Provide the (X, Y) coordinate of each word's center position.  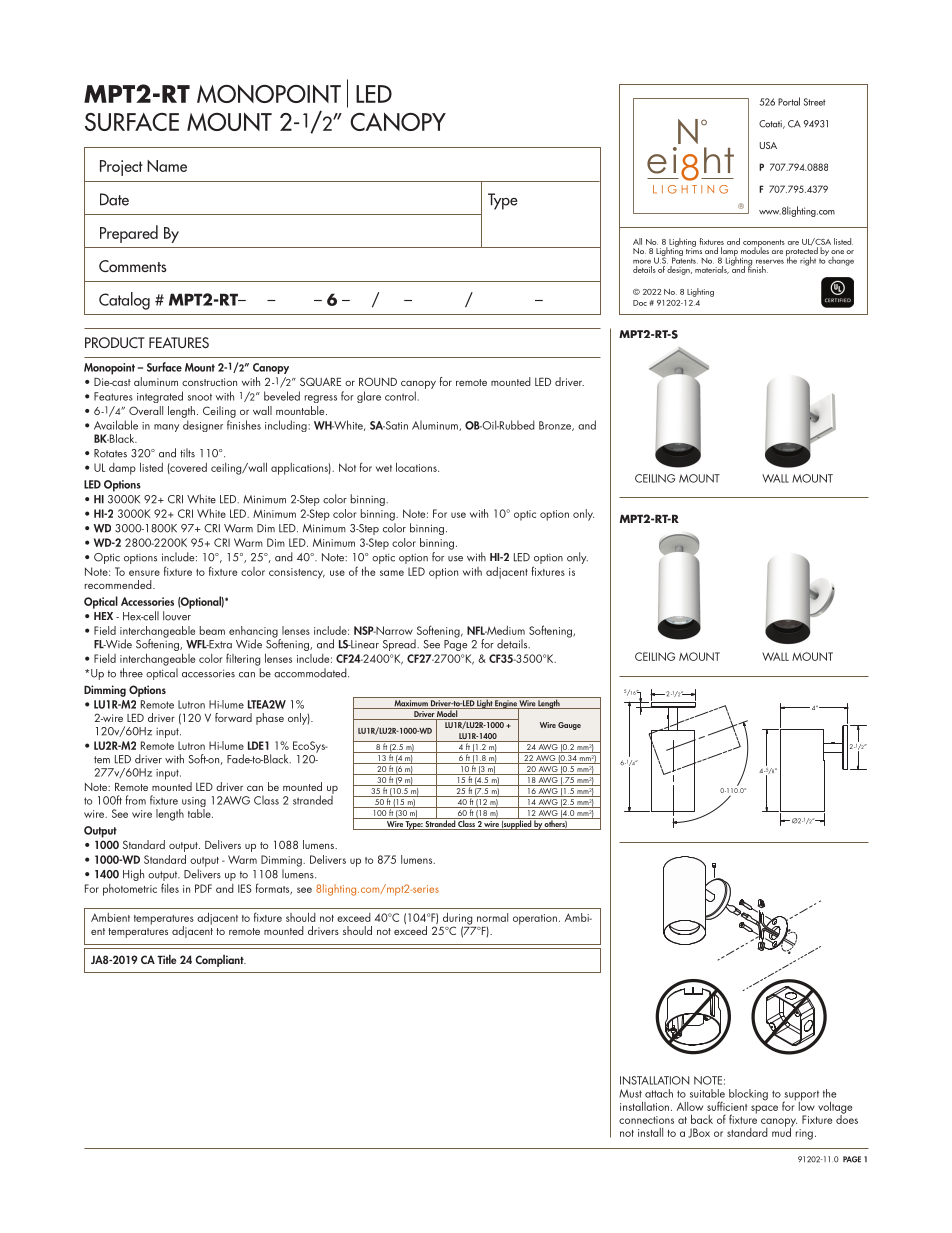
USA (768, 145)
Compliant (221, 961)
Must (630, 1093)
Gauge (569, 726)
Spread (400, 645)
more (642, 262)
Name (167, 166)
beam (212, 630)
